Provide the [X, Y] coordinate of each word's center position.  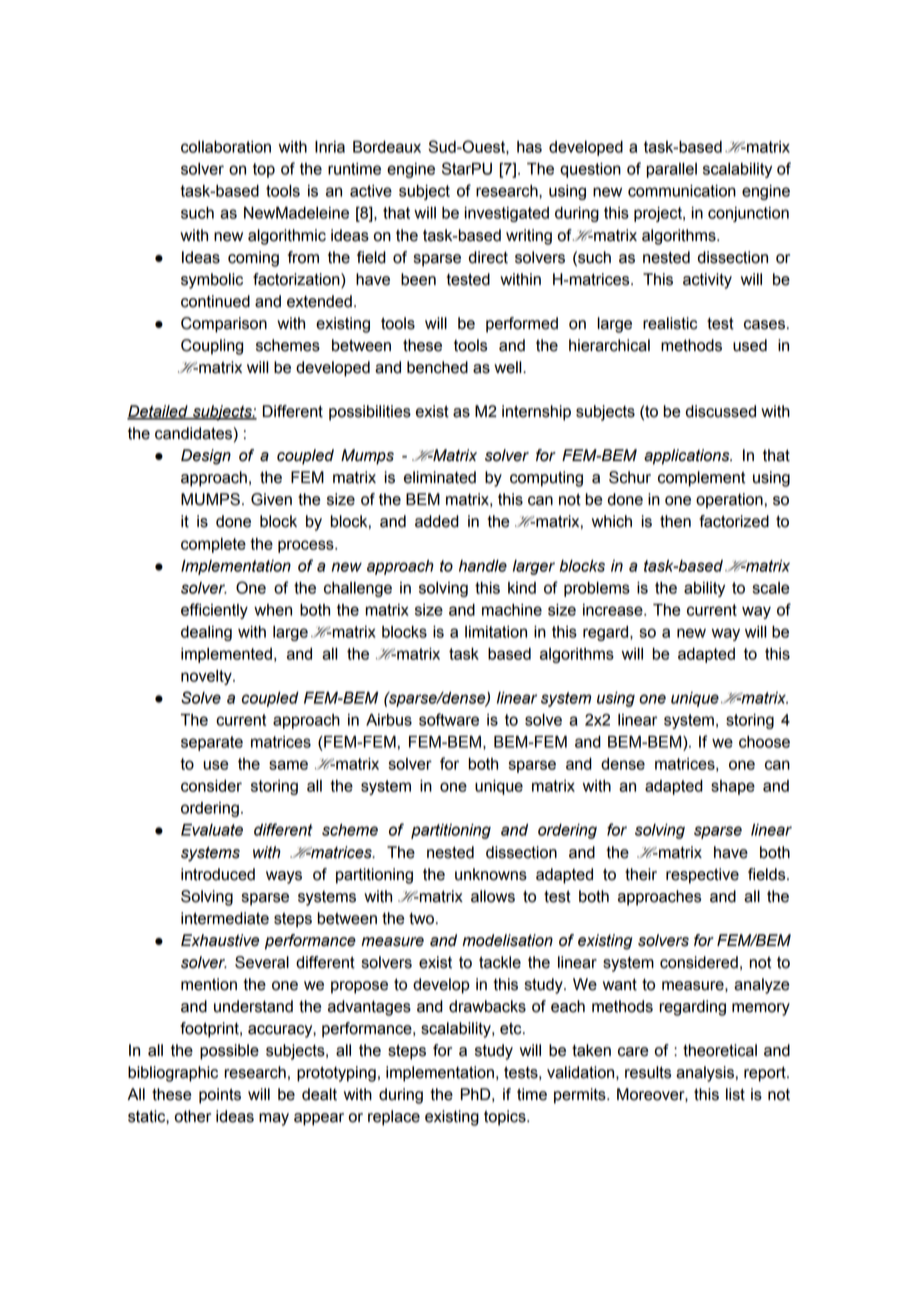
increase [614, 610]
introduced [218, 874]
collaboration [226, 147]
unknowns [491, 874]
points [220, 1096]
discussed [721, 411]
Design [206, 457]
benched [437, 367]
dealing [206, 633]
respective [702, 876]
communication [682, 191]
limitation [496, 632]
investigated [507, 214]
